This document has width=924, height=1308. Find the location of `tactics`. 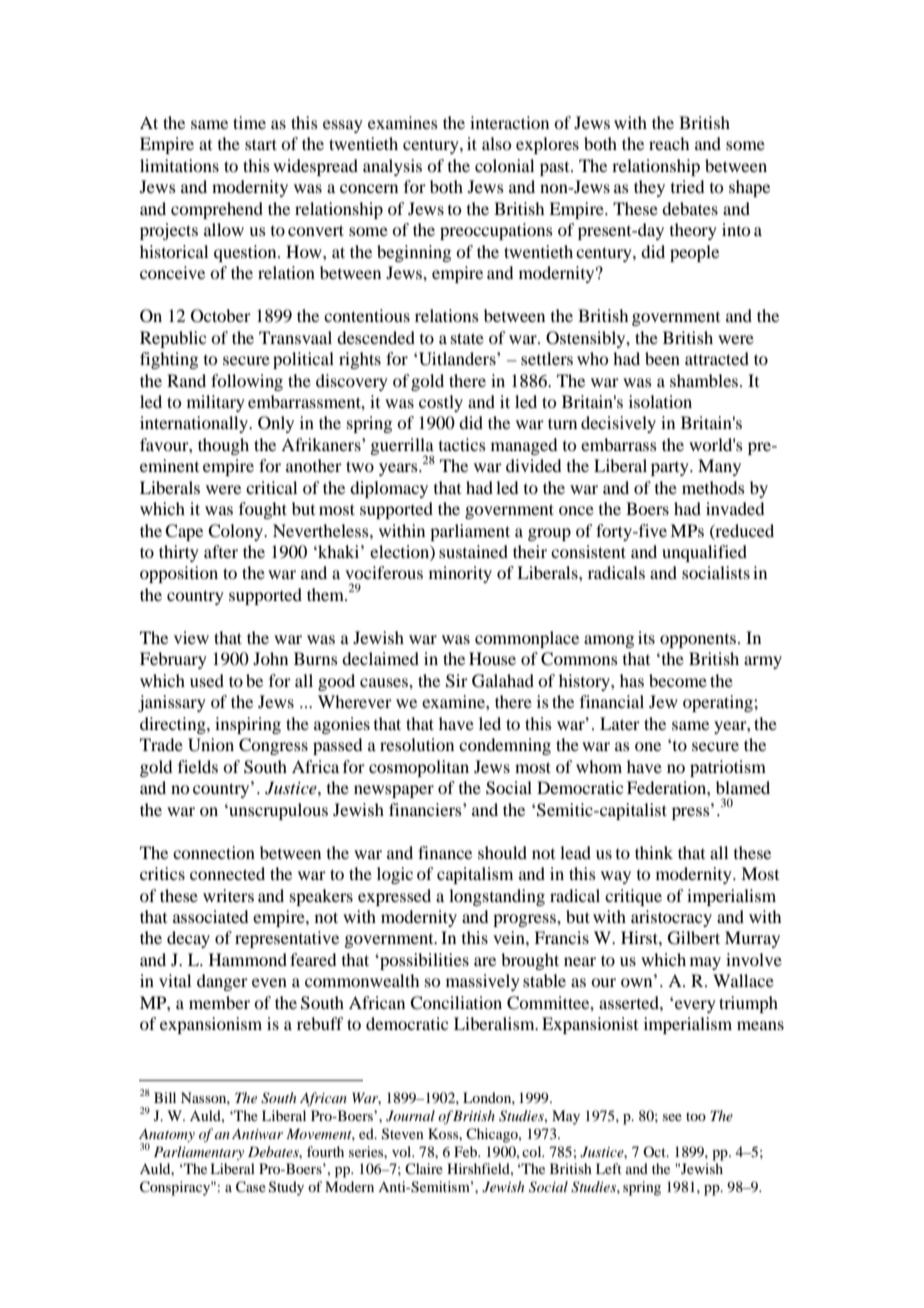

tactics is located at coordinates (462, 444).
